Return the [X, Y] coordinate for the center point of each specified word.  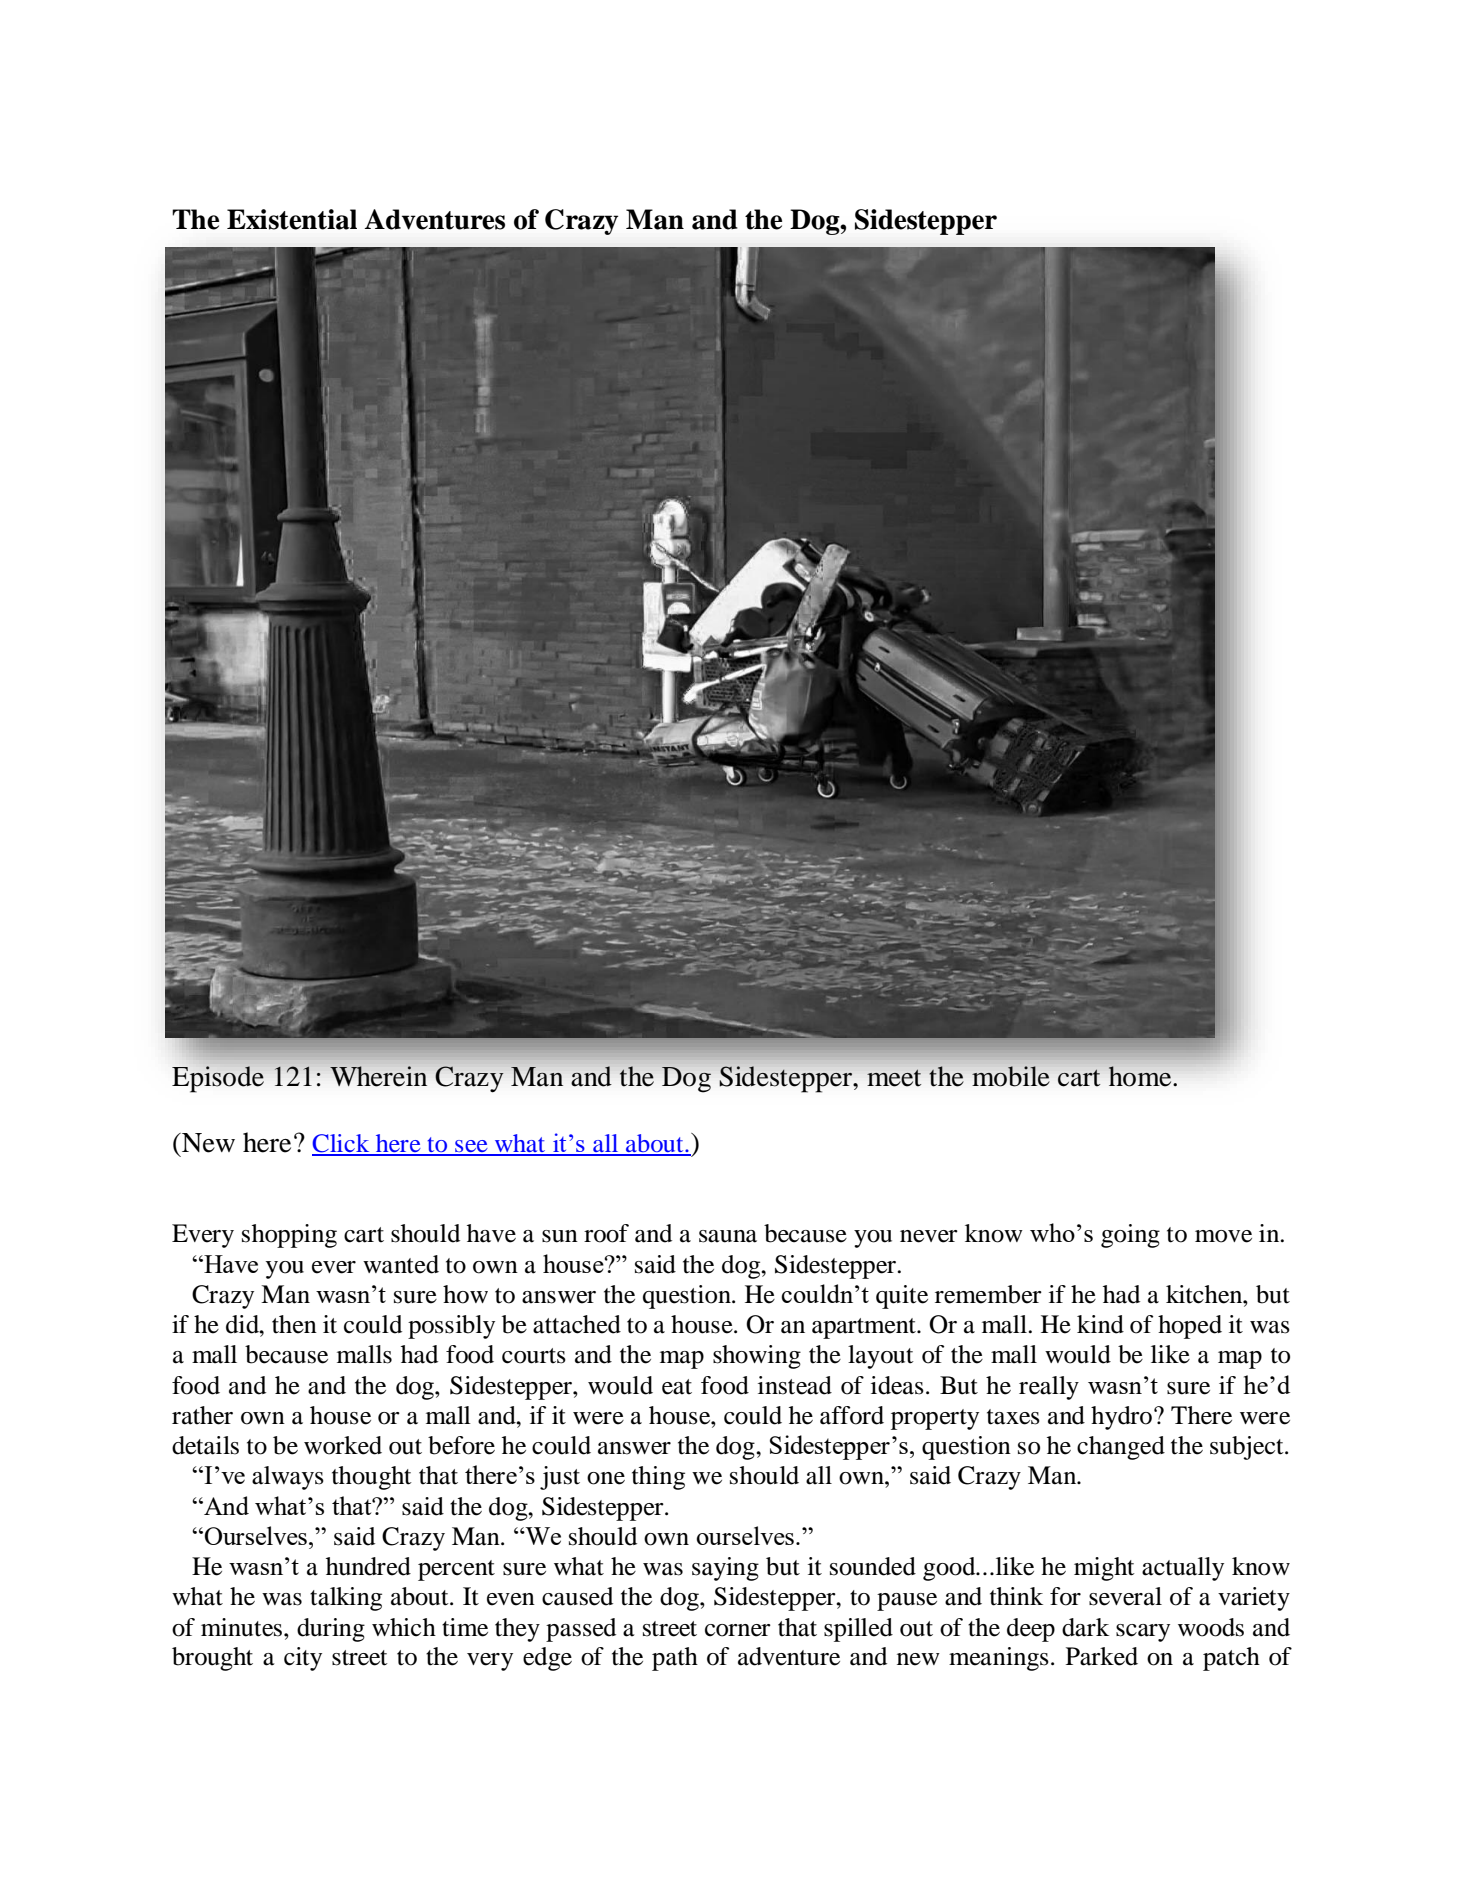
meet [894, 1078]
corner [738, 1630]
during [331, 1630]
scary [1143, 1633]
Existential [292, 219]
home [1141, 1076]
